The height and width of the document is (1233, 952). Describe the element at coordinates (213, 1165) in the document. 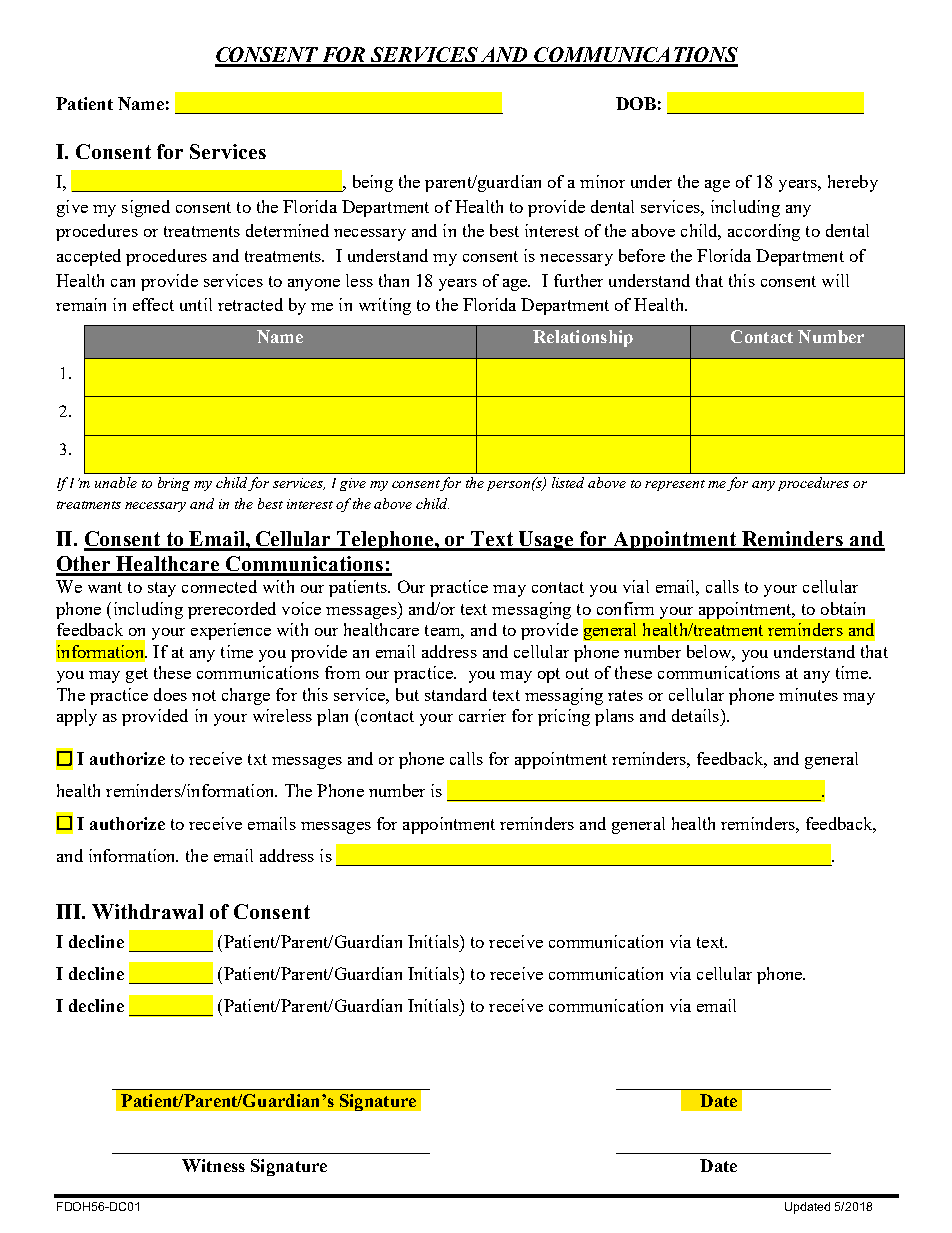

I see `Witness` at that location.
